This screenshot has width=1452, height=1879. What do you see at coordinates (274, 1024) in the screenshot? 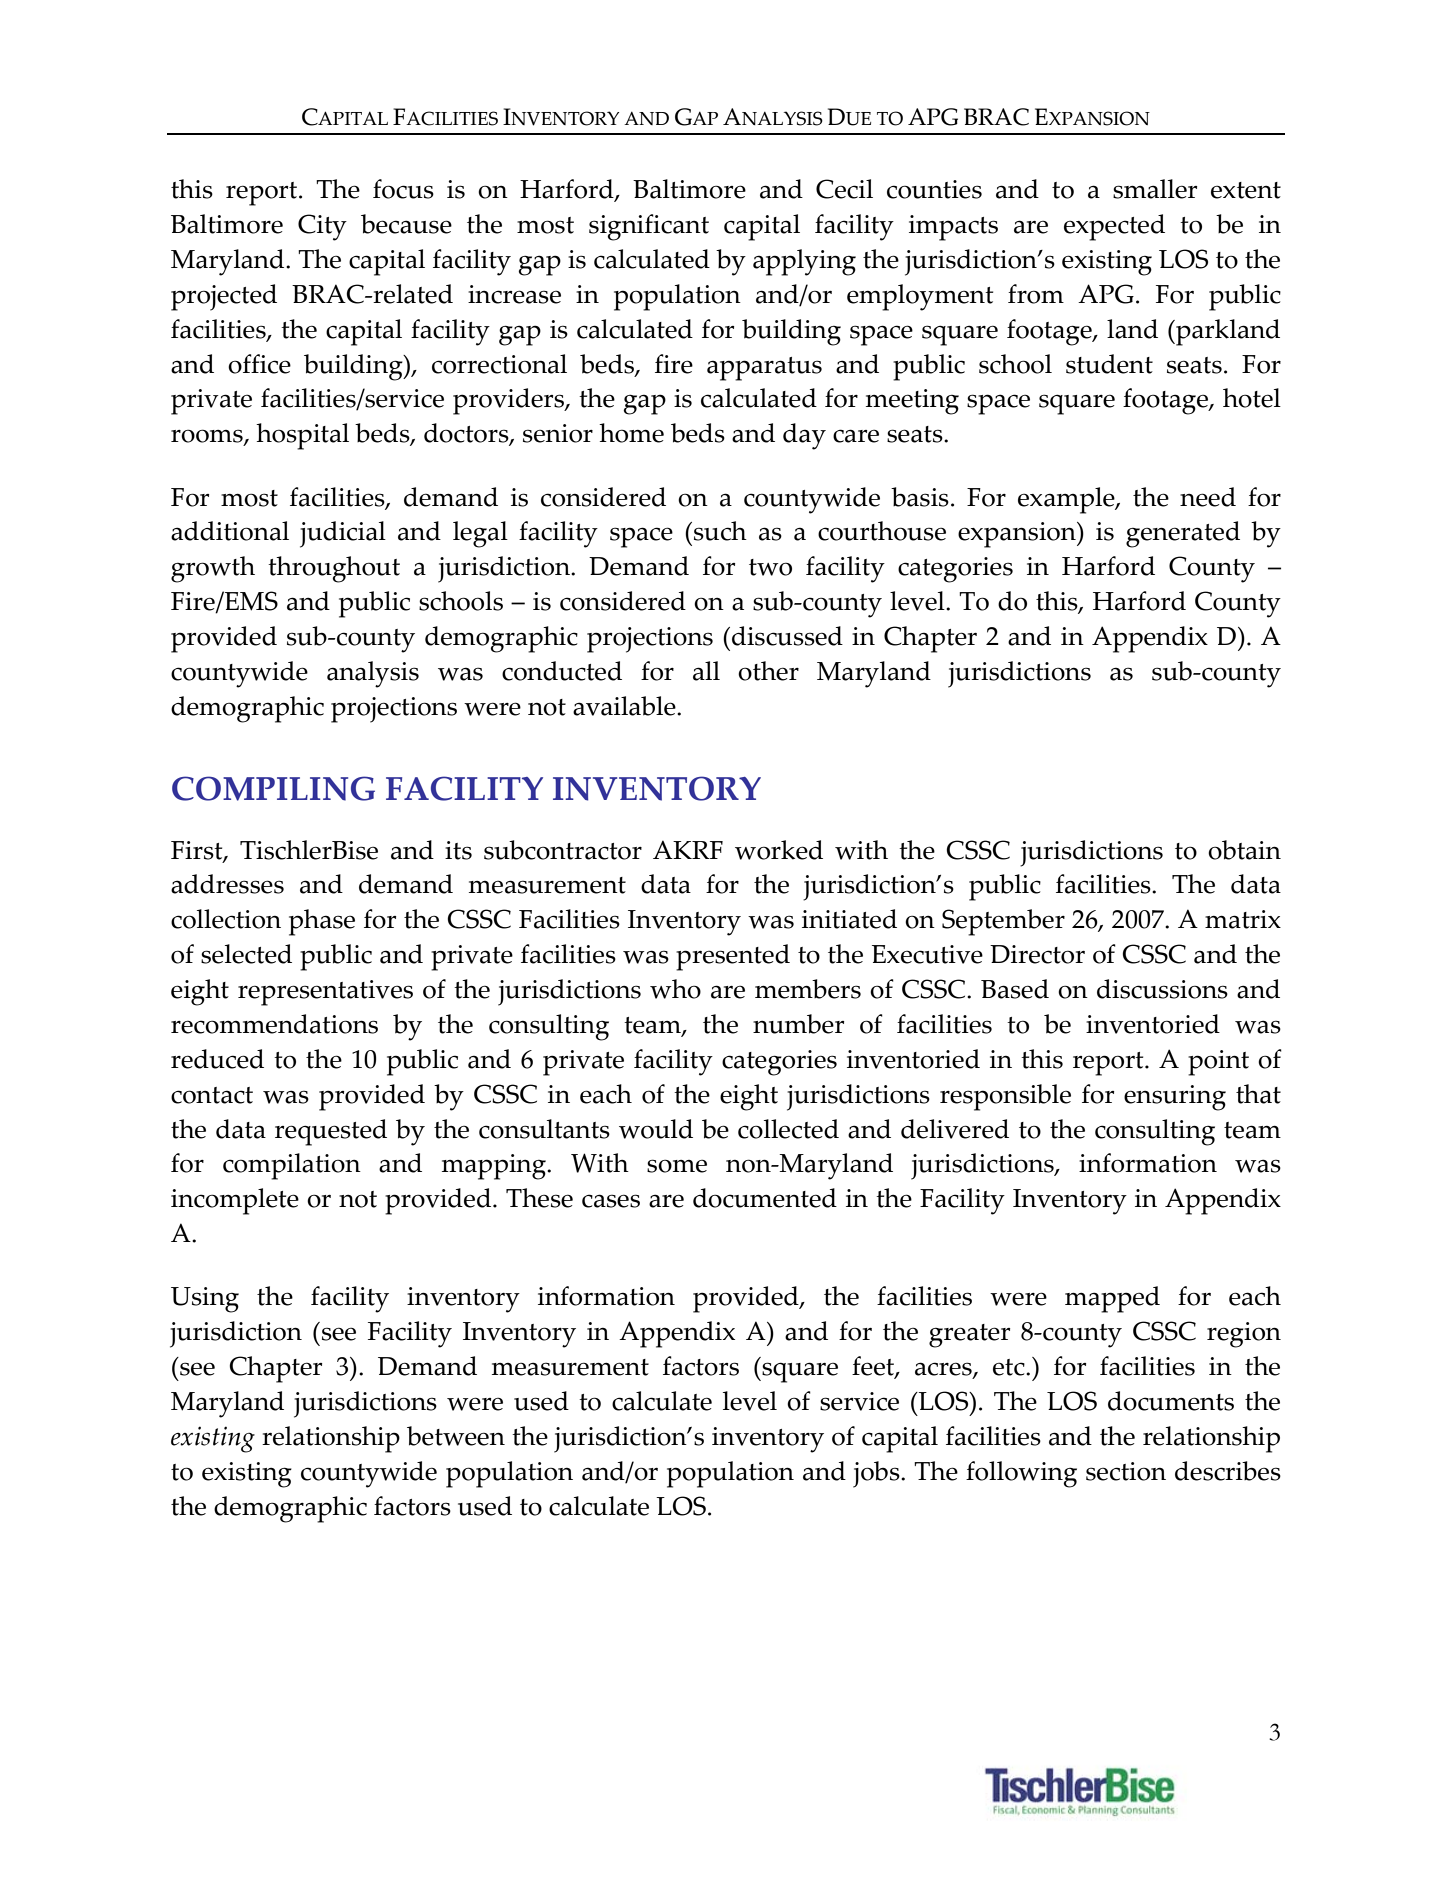
I see `recommendations` at bounding box center [274, 1024].
